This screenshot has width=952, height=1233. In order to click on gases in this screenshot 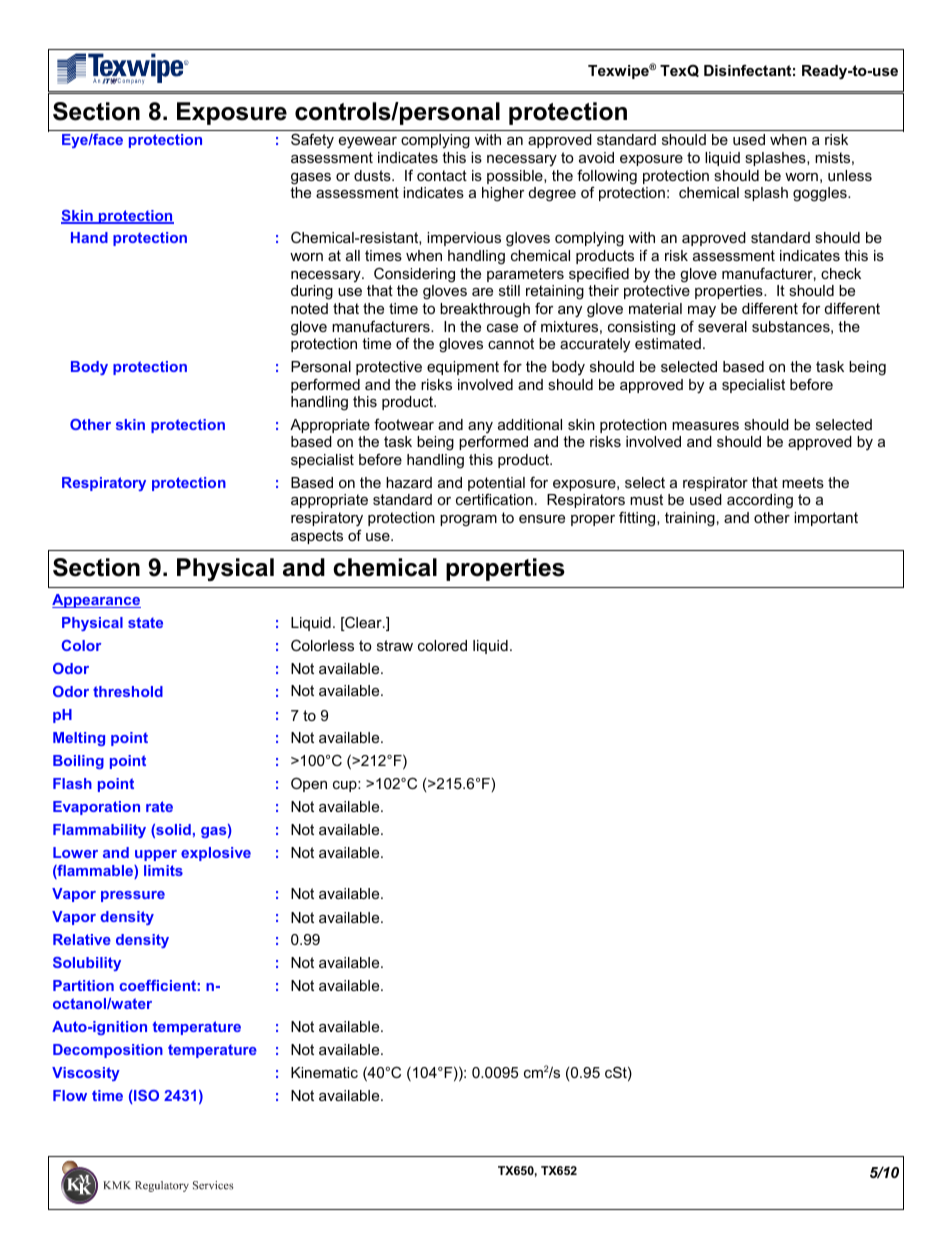, I will do `click(311, 179)`.
